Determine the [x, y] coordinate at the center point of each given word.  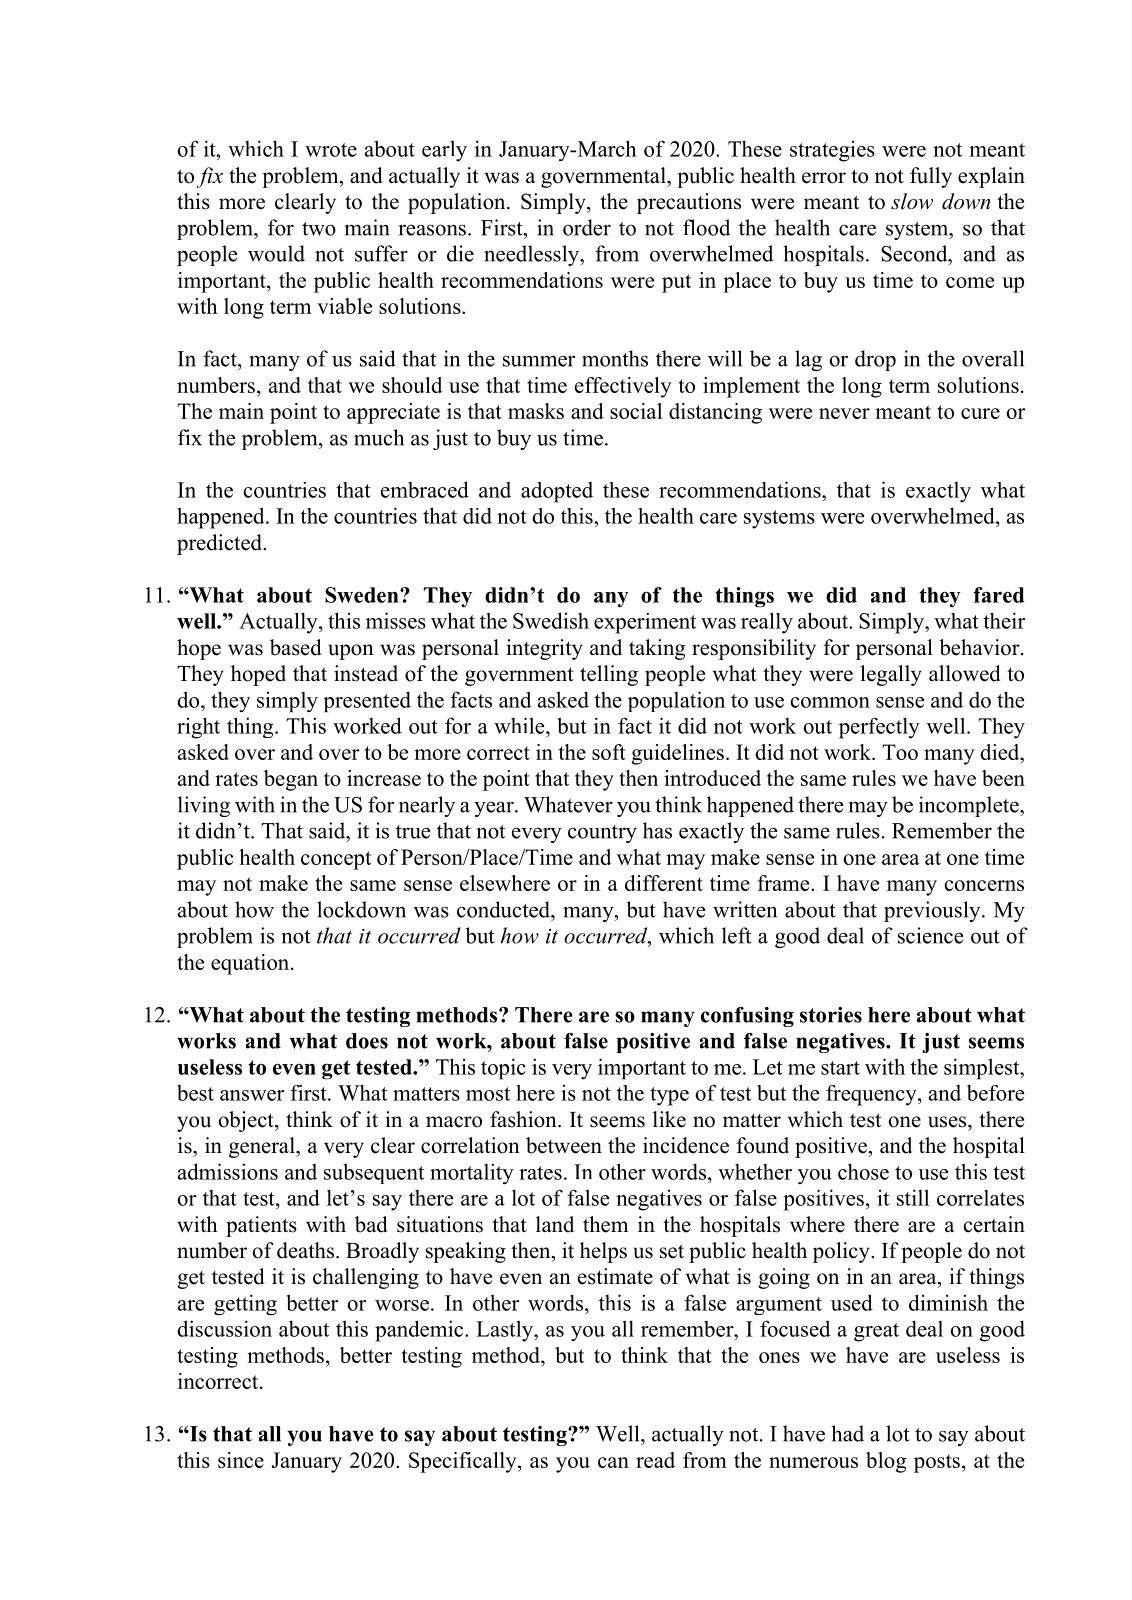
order [587, 227]
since [241, 1460]
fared [998, 595]
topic [503, 1069]
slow [912, 201]
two [319, 229]
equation [251, 964]
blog [886, 1462]
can [613, 1462]
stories [831, 1015]
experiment [645, 623]
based [295, 647]
